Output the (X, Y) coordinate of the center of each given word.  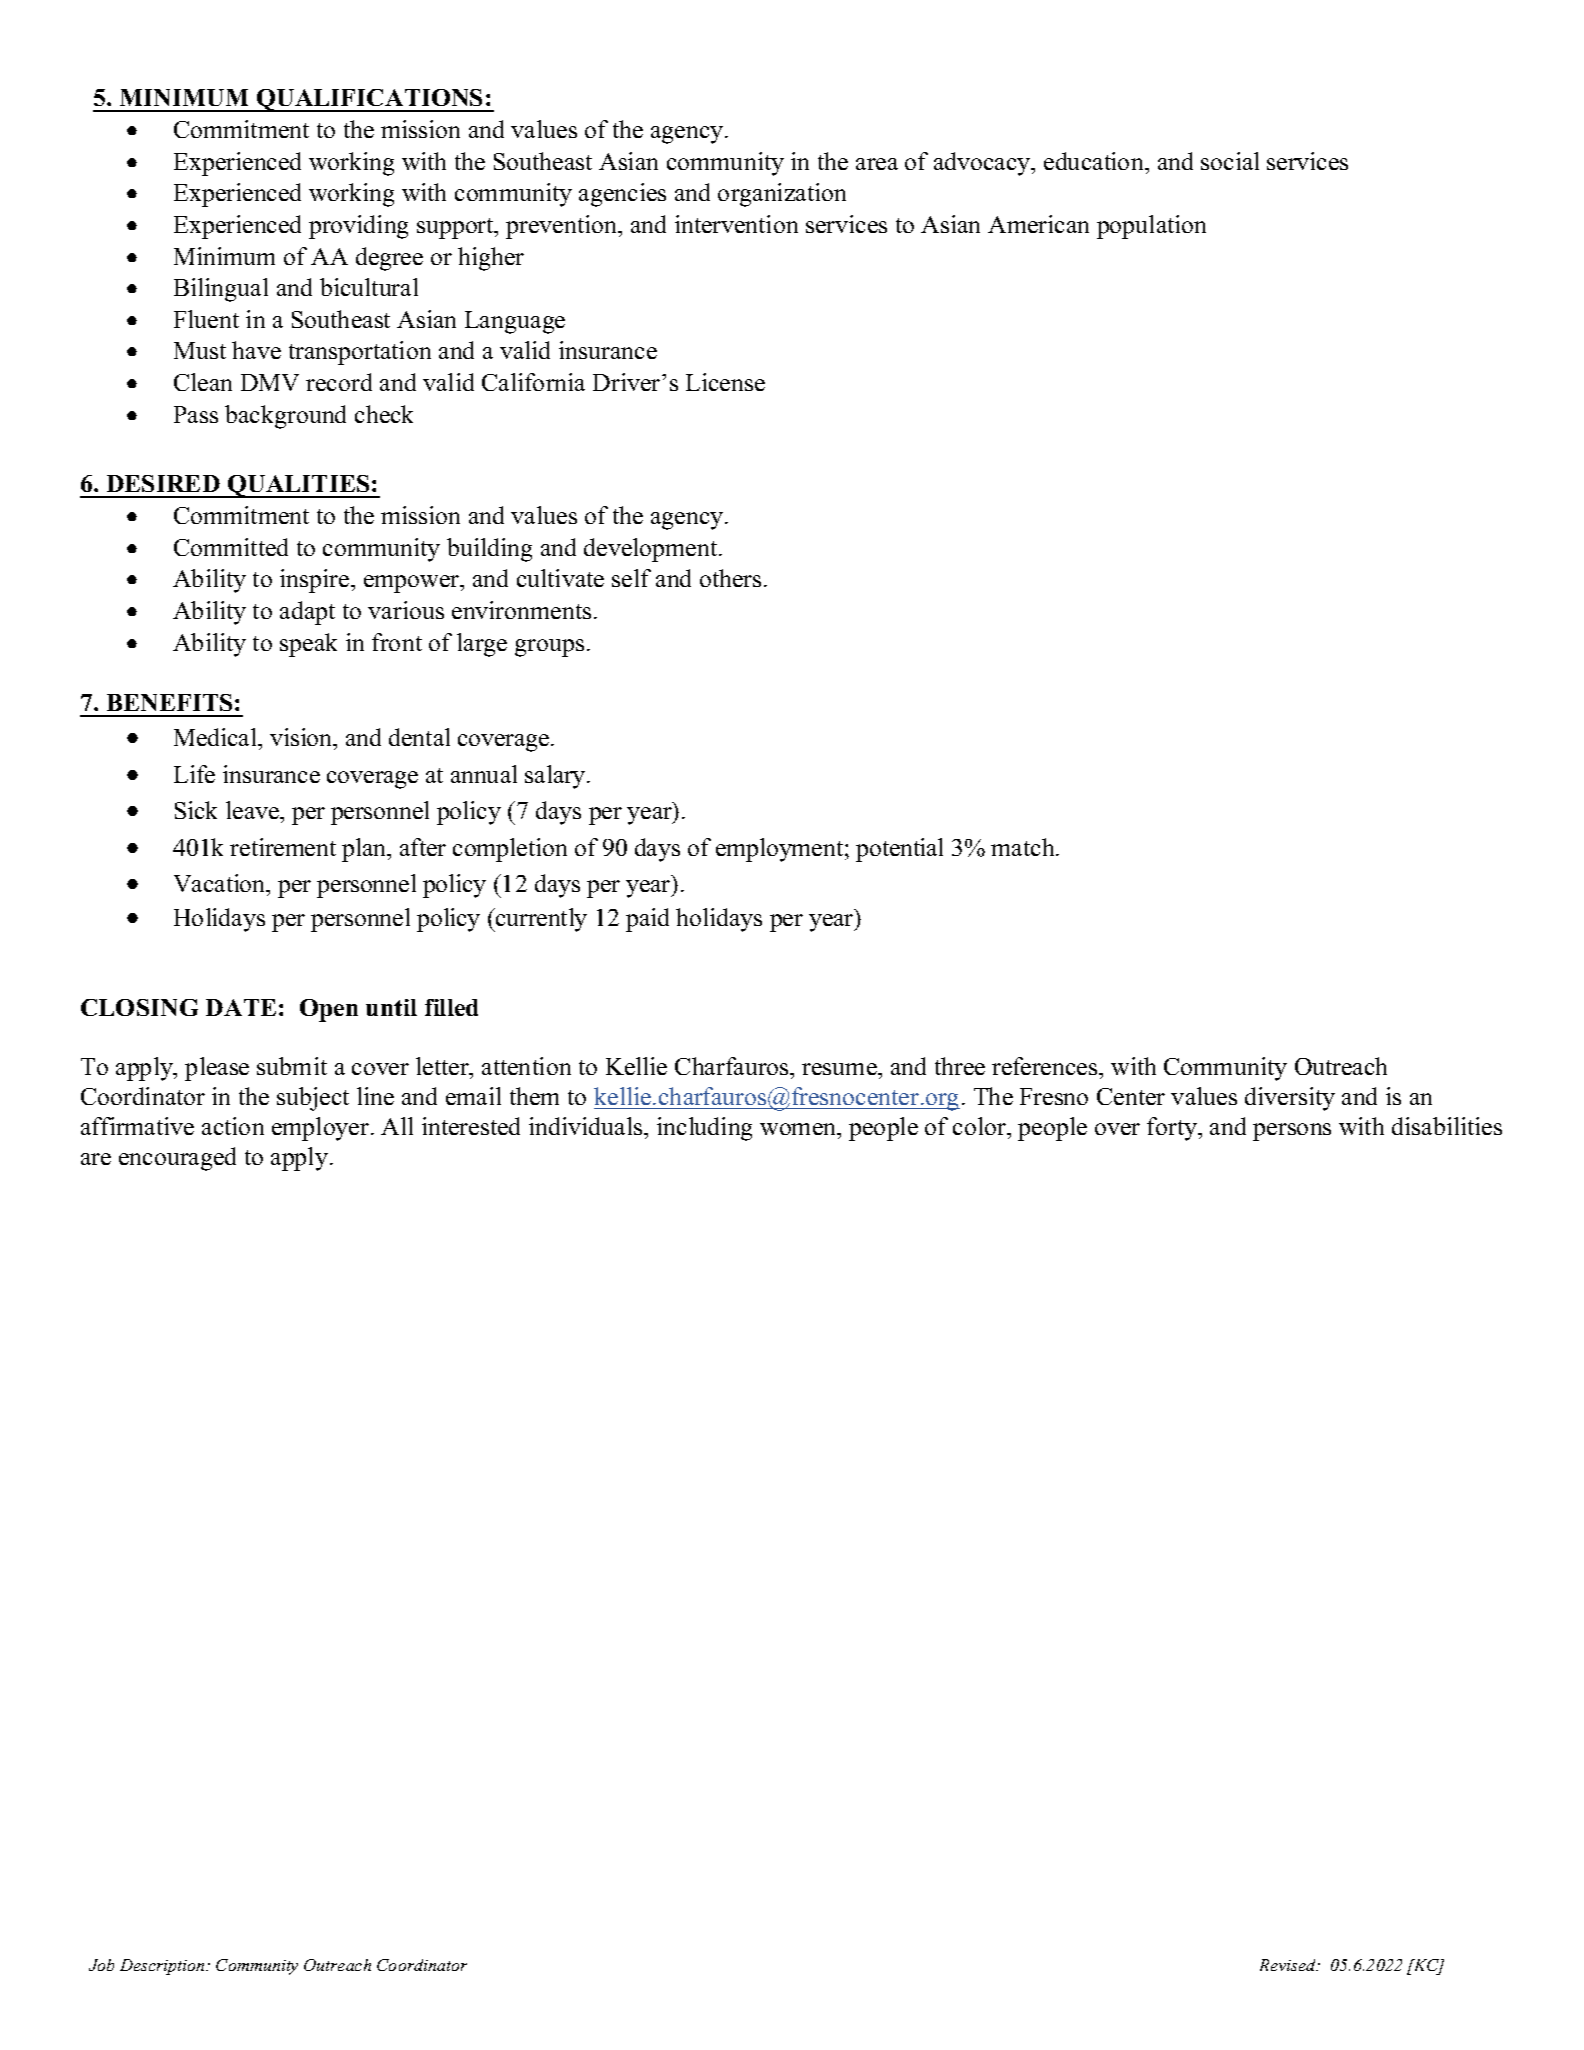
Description (163, 1967)
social (1230, 161)
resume (840, 1069)
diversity (1290, 1099)
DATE (241, 1007)
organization (782, 195)
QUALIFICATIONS (370, 100)
